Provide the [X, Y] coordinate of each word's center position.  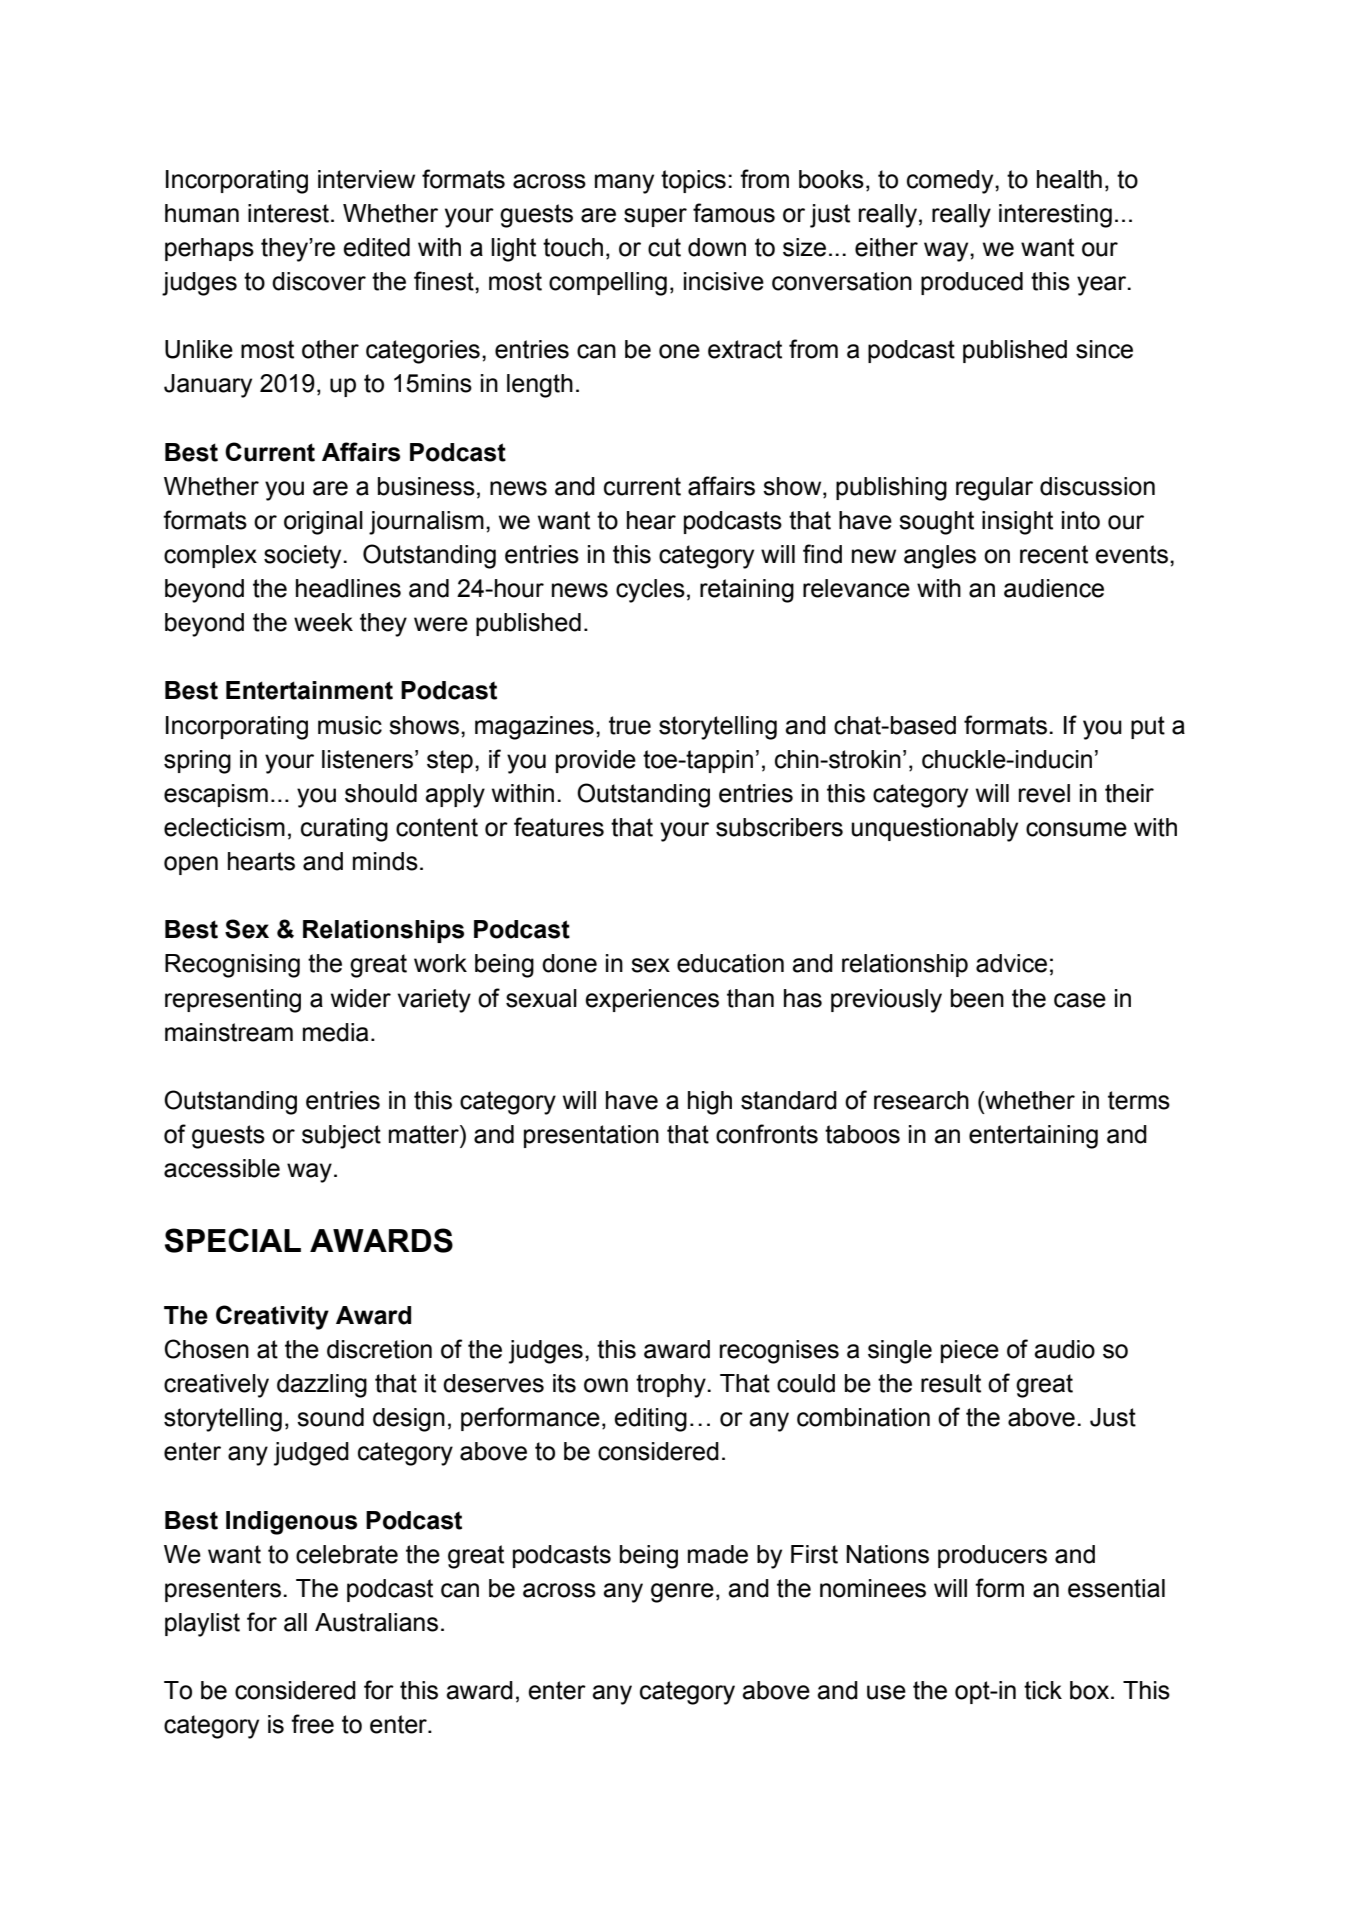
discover [319, 281]
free [312, 1724]
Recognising [232, 966]
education [730, 963]
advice [1011, 963]
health [1069, 179]
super [655, 217]
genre [682, 1593]
